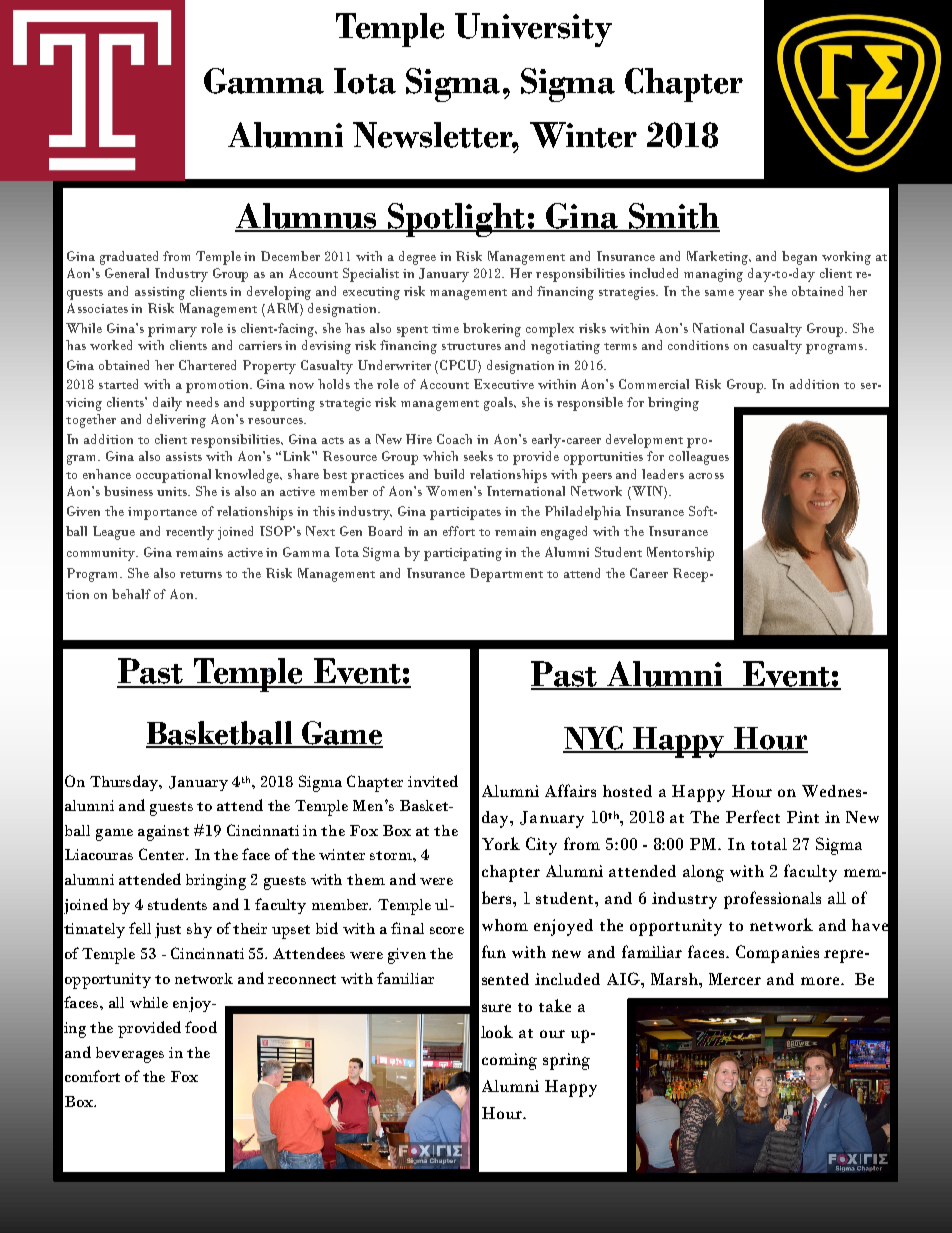 The height and width of the screenshot is (1233, 952). I want to click on York, so click(501, 843).
